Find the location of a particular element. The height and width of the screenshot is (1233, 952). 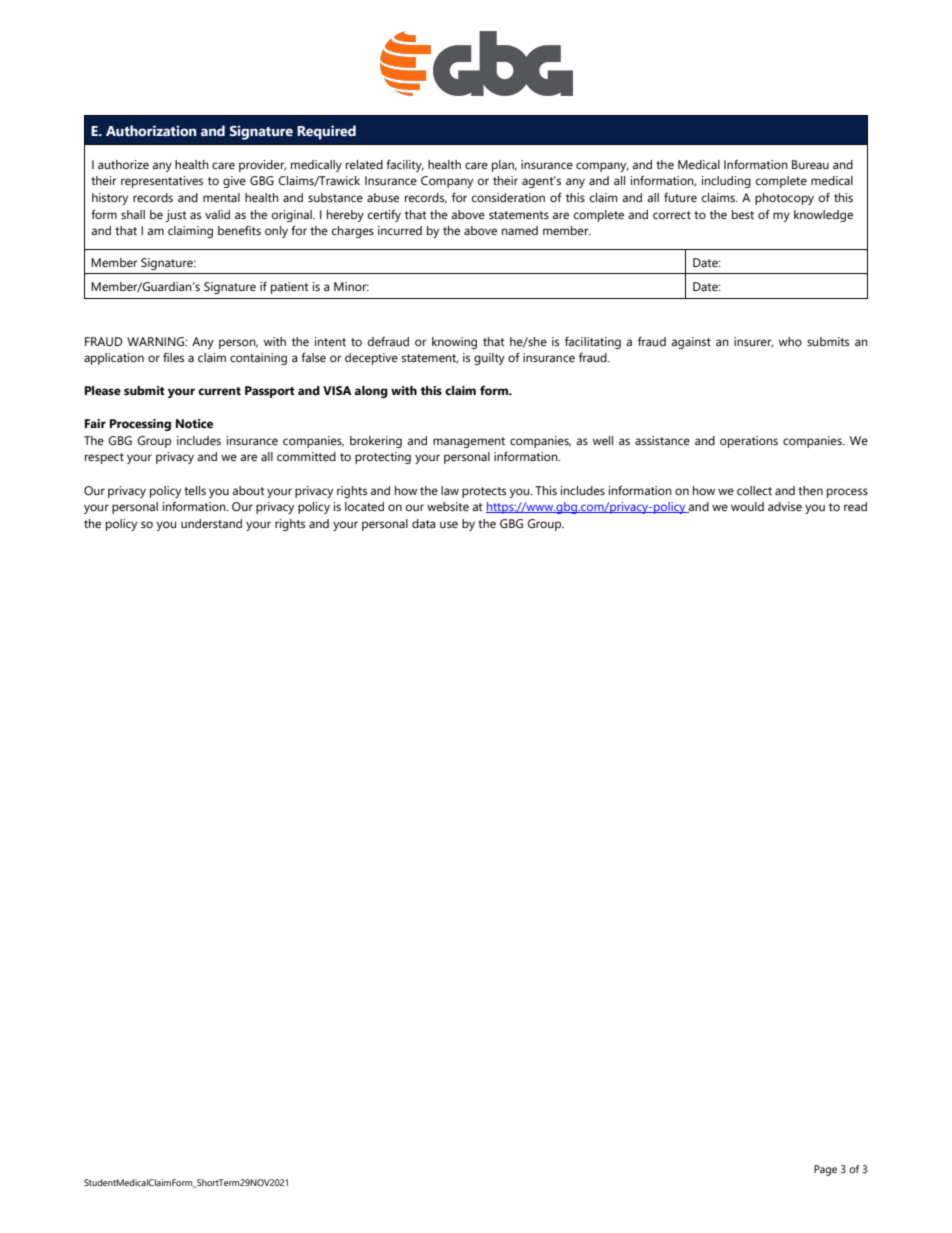

consideration is located at coordinates (508, 197).
